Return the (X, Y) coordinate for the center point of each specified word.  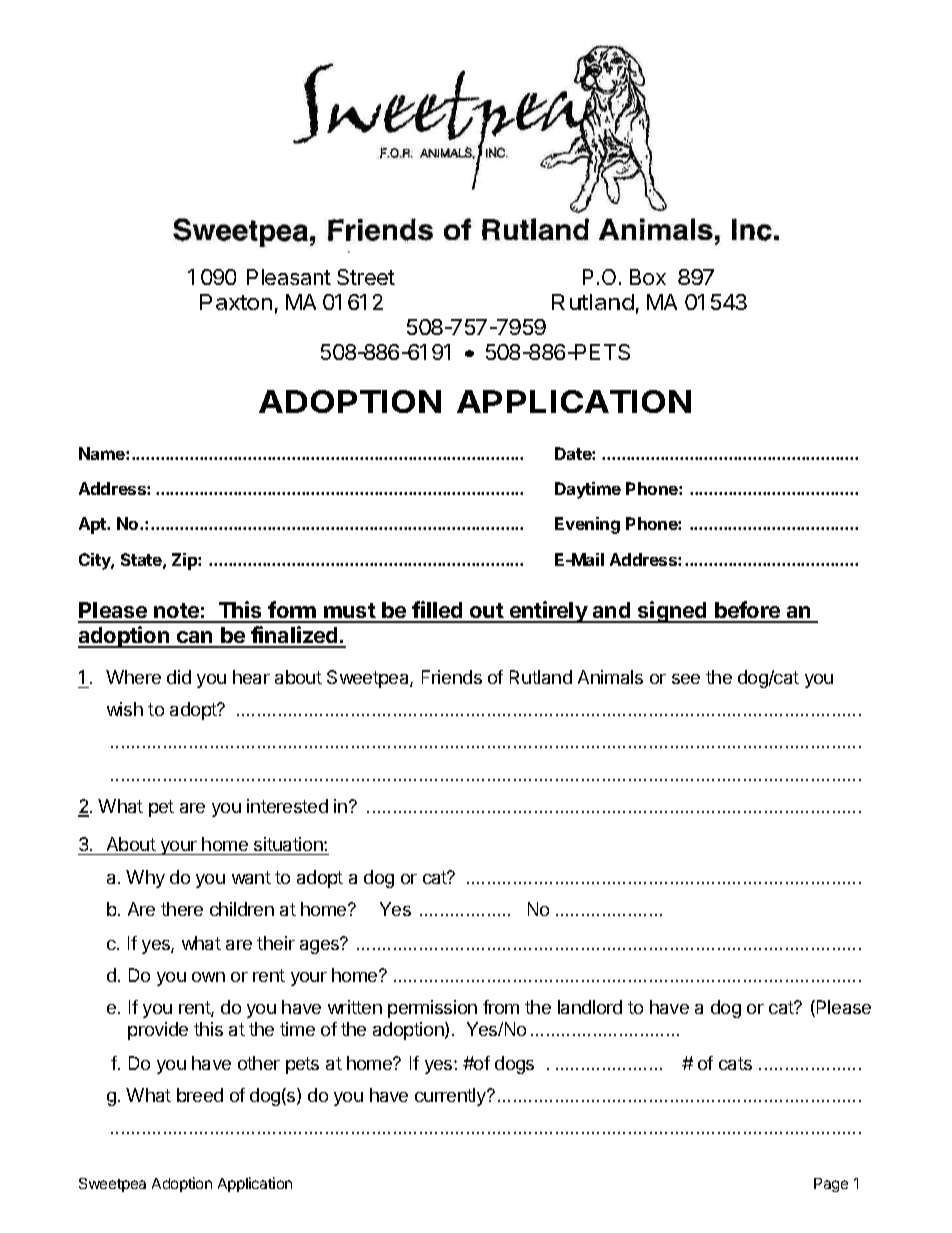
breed (200, 1095)
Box (648, 277)
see (686, 679)
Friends (452, 677)
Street (366, 277)
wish (125, 709)
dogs (514, 1065)
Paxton (236, 302)
